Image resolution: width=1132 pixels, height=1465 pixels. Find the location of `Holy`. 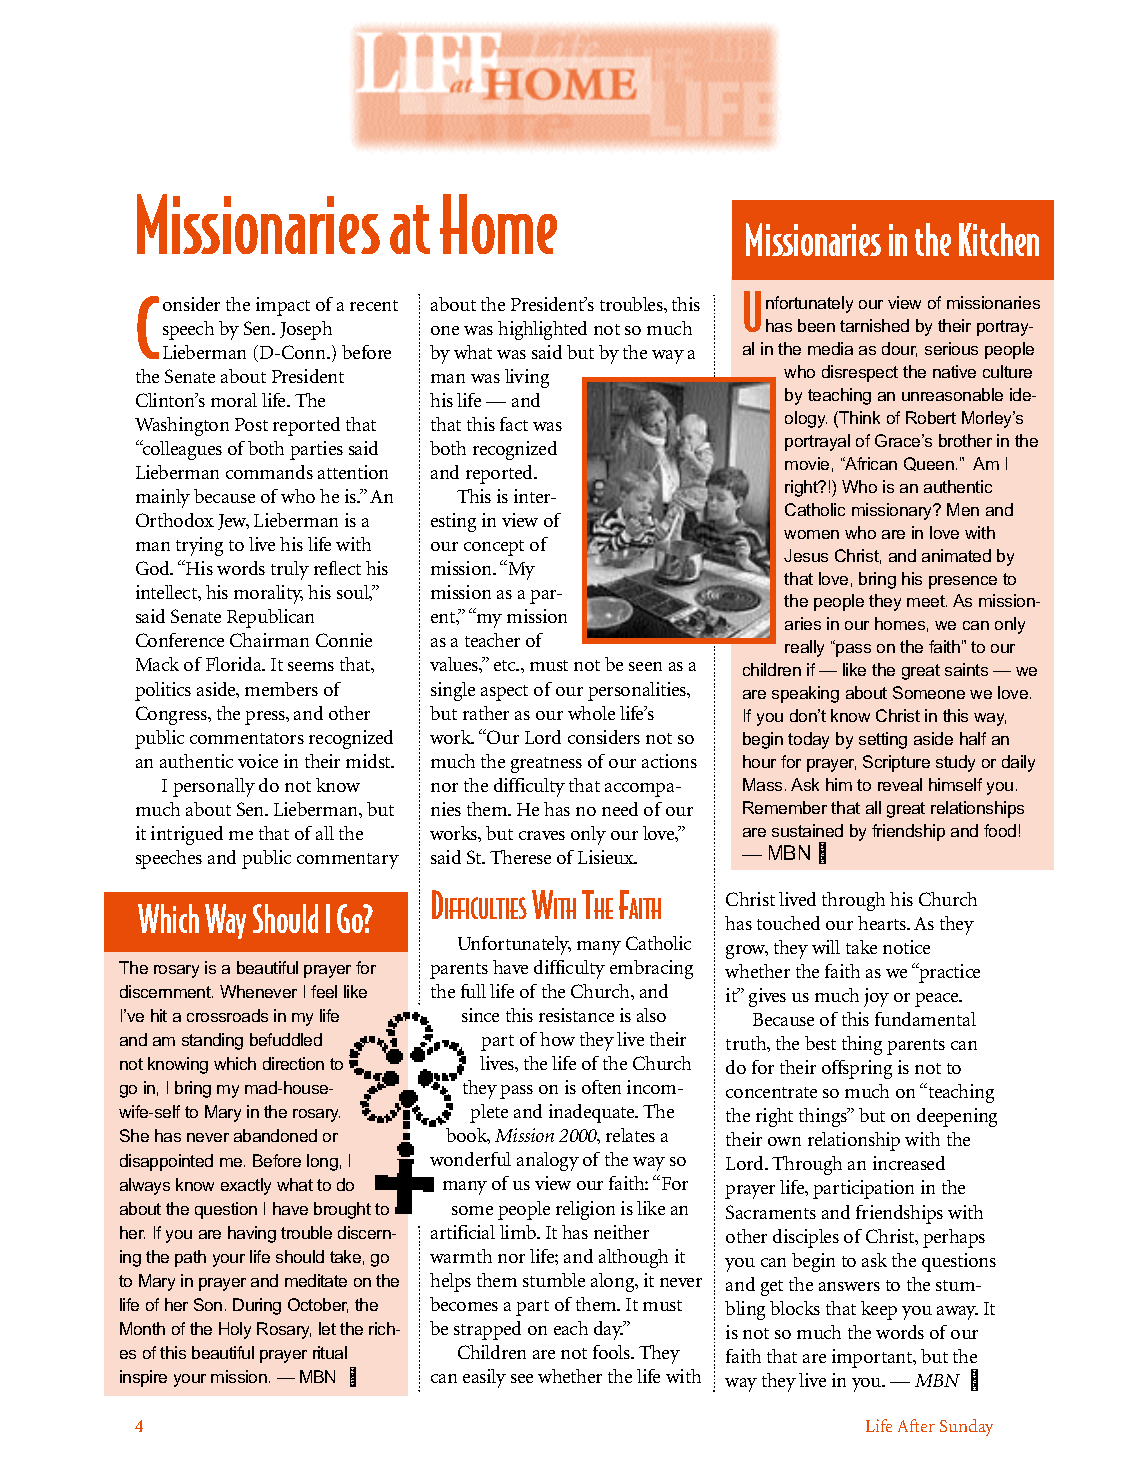

Holy is located at coordinates (235, 1330).
